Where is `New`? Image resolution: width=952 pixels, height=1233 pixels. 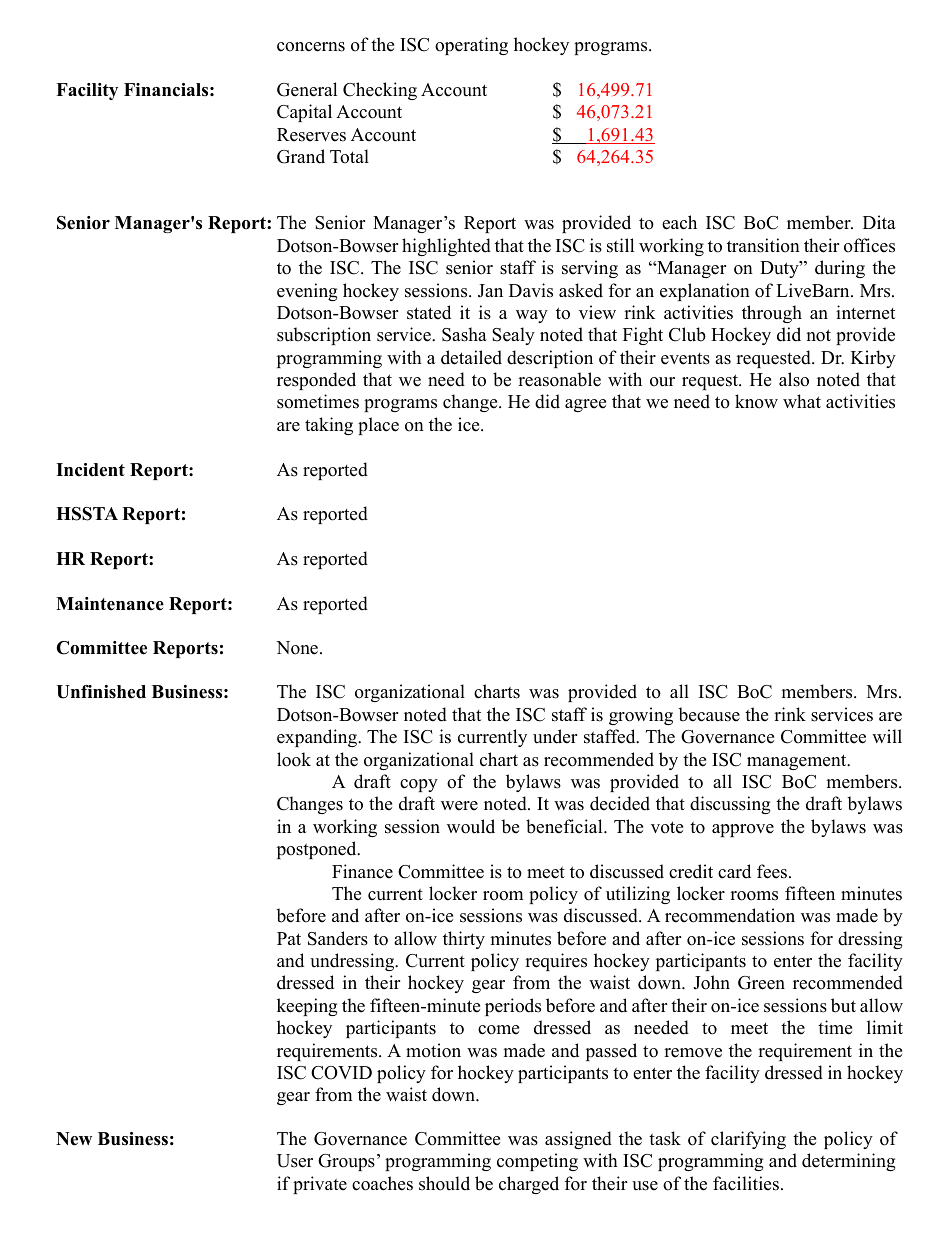
New is located at coordinates (74, 1139).
